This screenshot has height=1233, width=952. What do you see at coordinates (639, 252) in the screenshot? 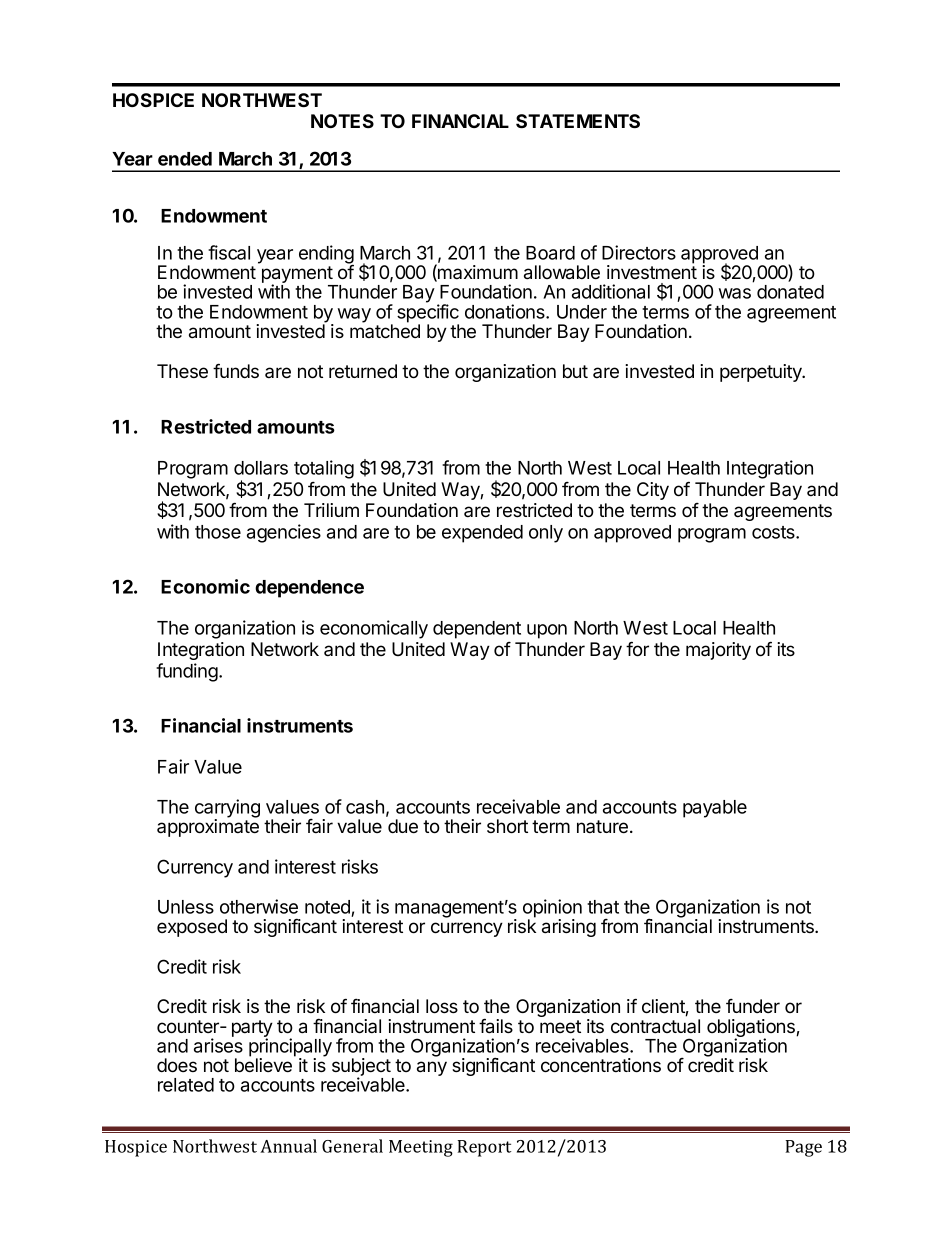
I see `Directors` at bounding box center [639, 252].
